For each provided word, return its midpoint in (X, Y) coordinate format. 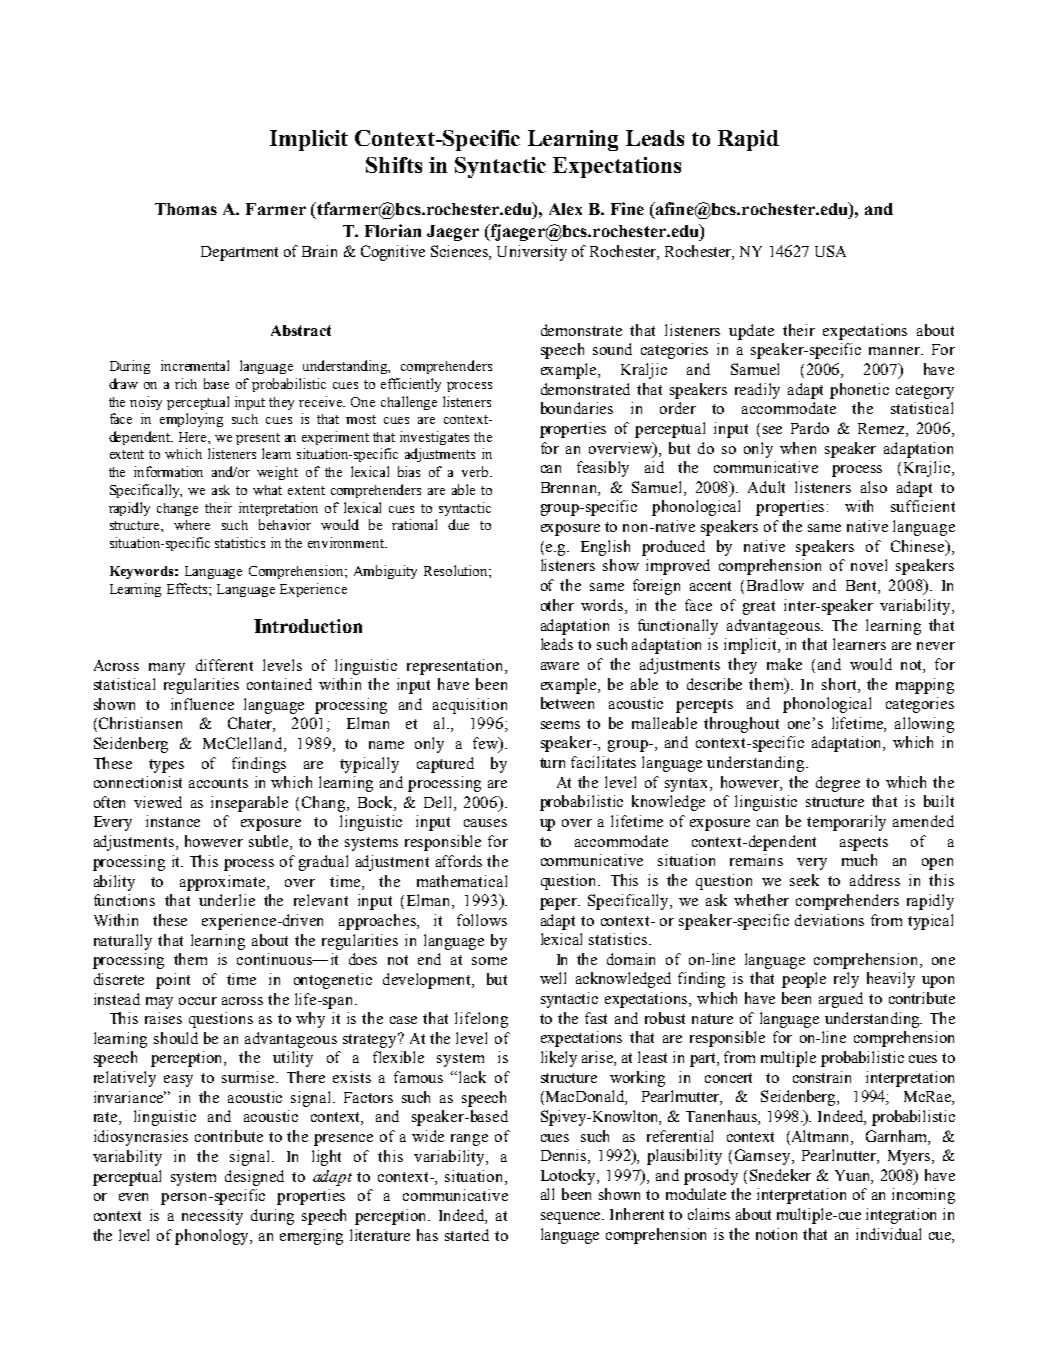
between (567, 703)
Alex (565, 209)
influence (202, 704)
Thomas (186, 209)
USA (830, 251)
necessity (212, 1217)
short (840, 684)
